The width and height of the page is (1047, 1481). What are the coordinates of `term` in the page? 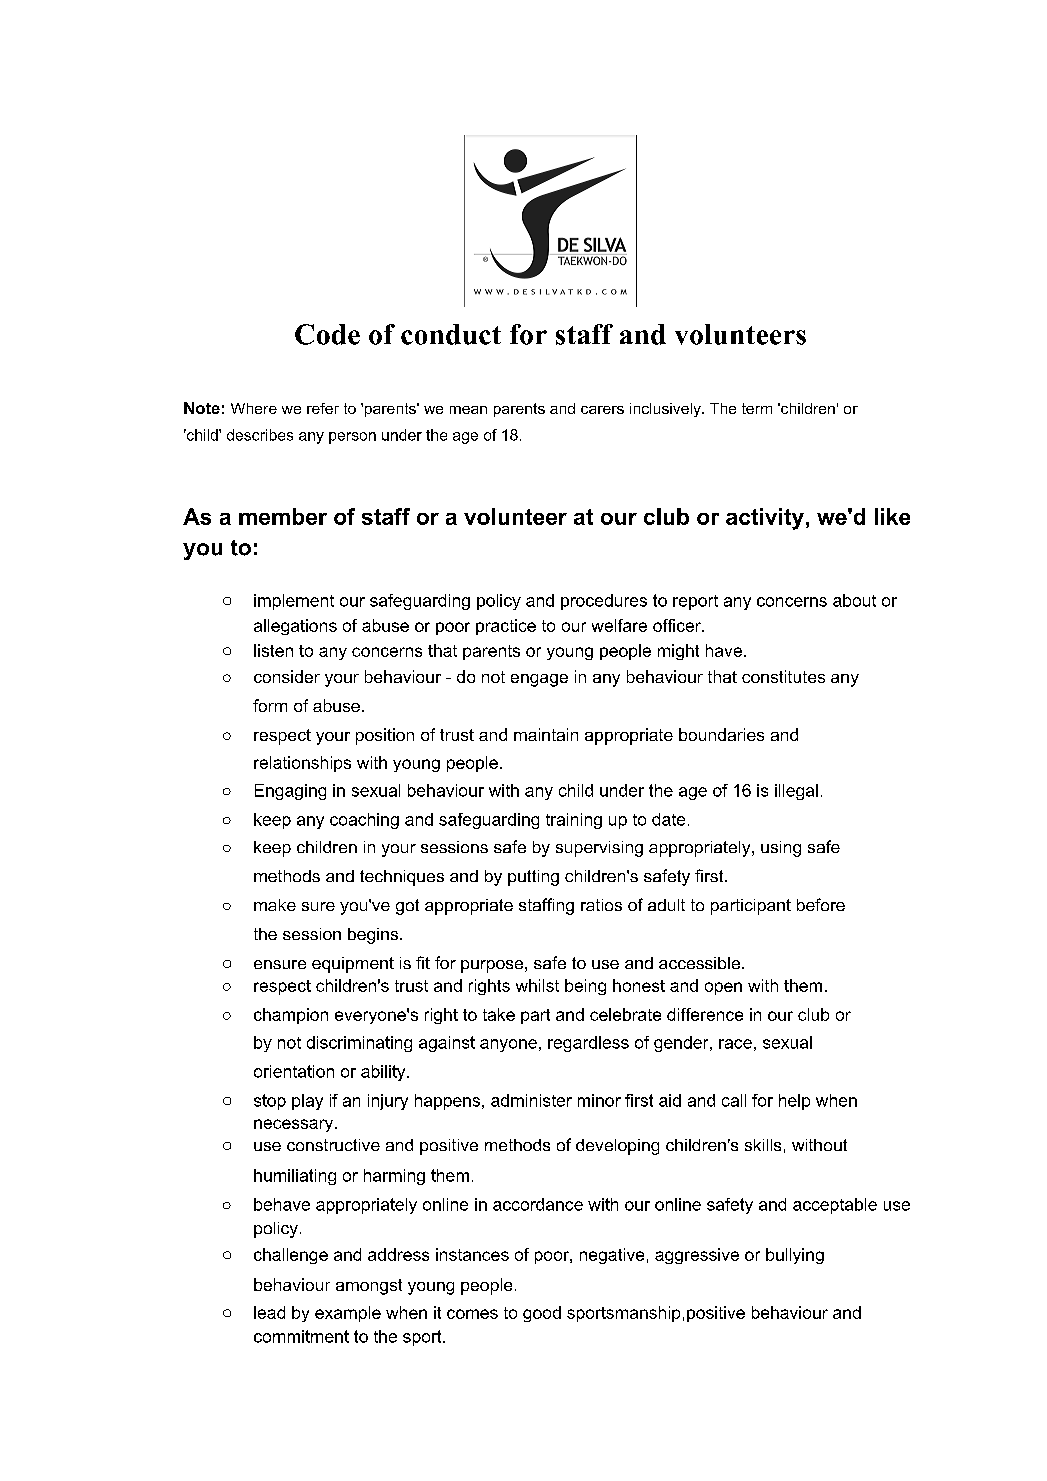 It's located at (757, 408).
